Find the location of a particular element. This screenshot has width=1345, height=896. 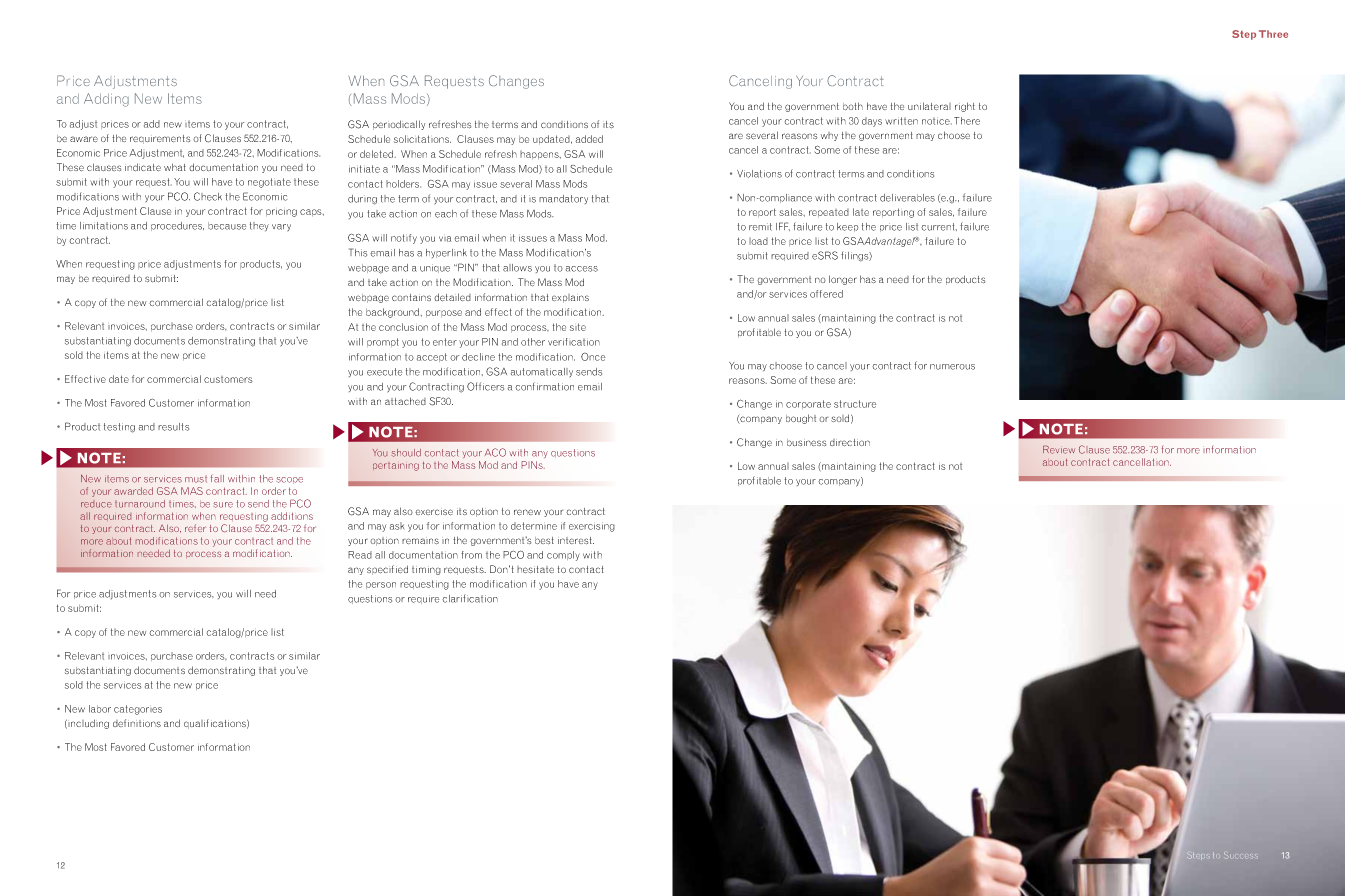

both is located at coordinates (853, 106).
